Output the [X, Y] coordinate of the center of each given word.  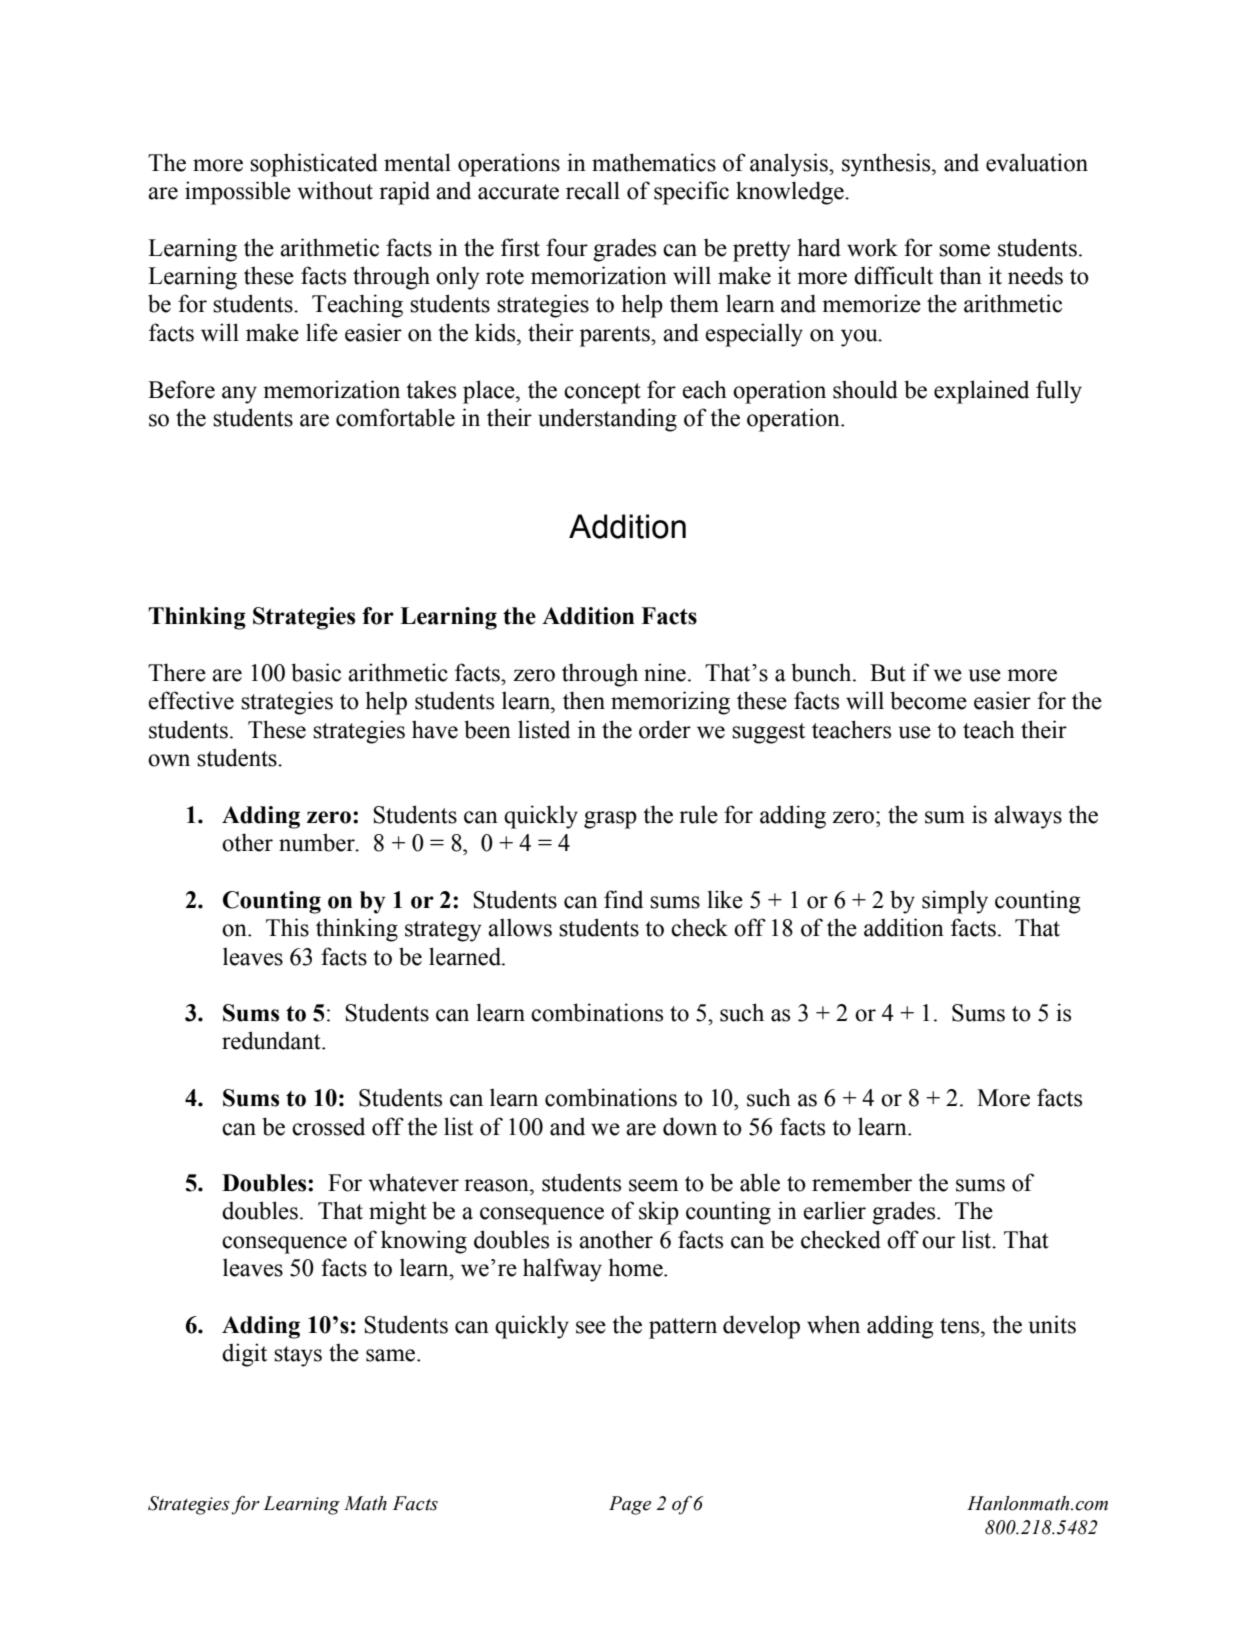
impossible [238, 193]
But [888, 673]
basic [316, 672]
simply [955, 902]
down [690, 1126]
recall [593, 190]
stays [298, 1356]
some [964, 250]
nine [665, 672]
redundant [272, 1040]
